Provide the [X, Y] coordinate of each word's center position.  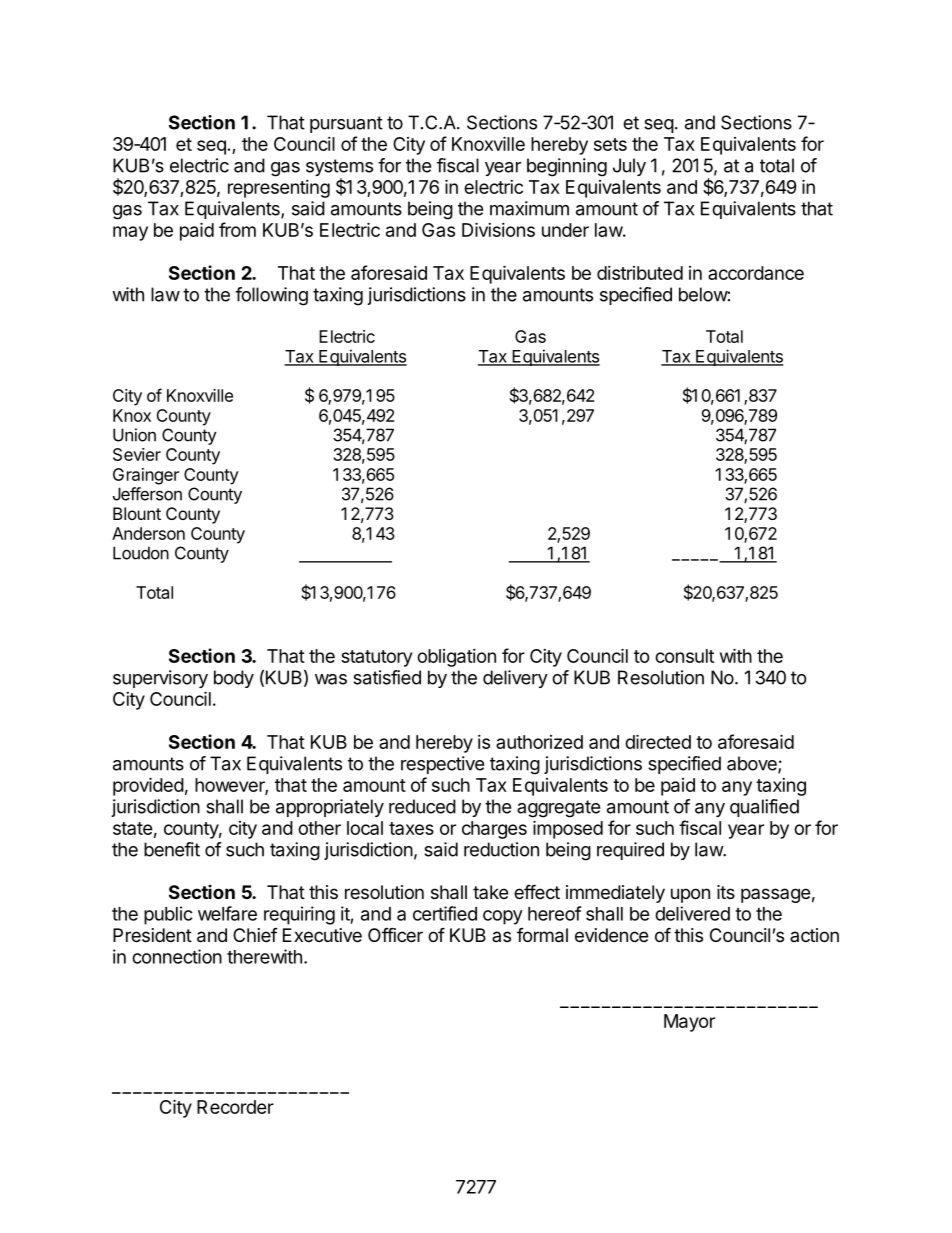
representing [279, 189]
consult [684, 656]
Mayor [689, 1023]
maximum [529, 208]
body [234, 679]
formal [542, 935]
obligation [456, 658]
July [629, 167]
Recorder [235, 1107]
